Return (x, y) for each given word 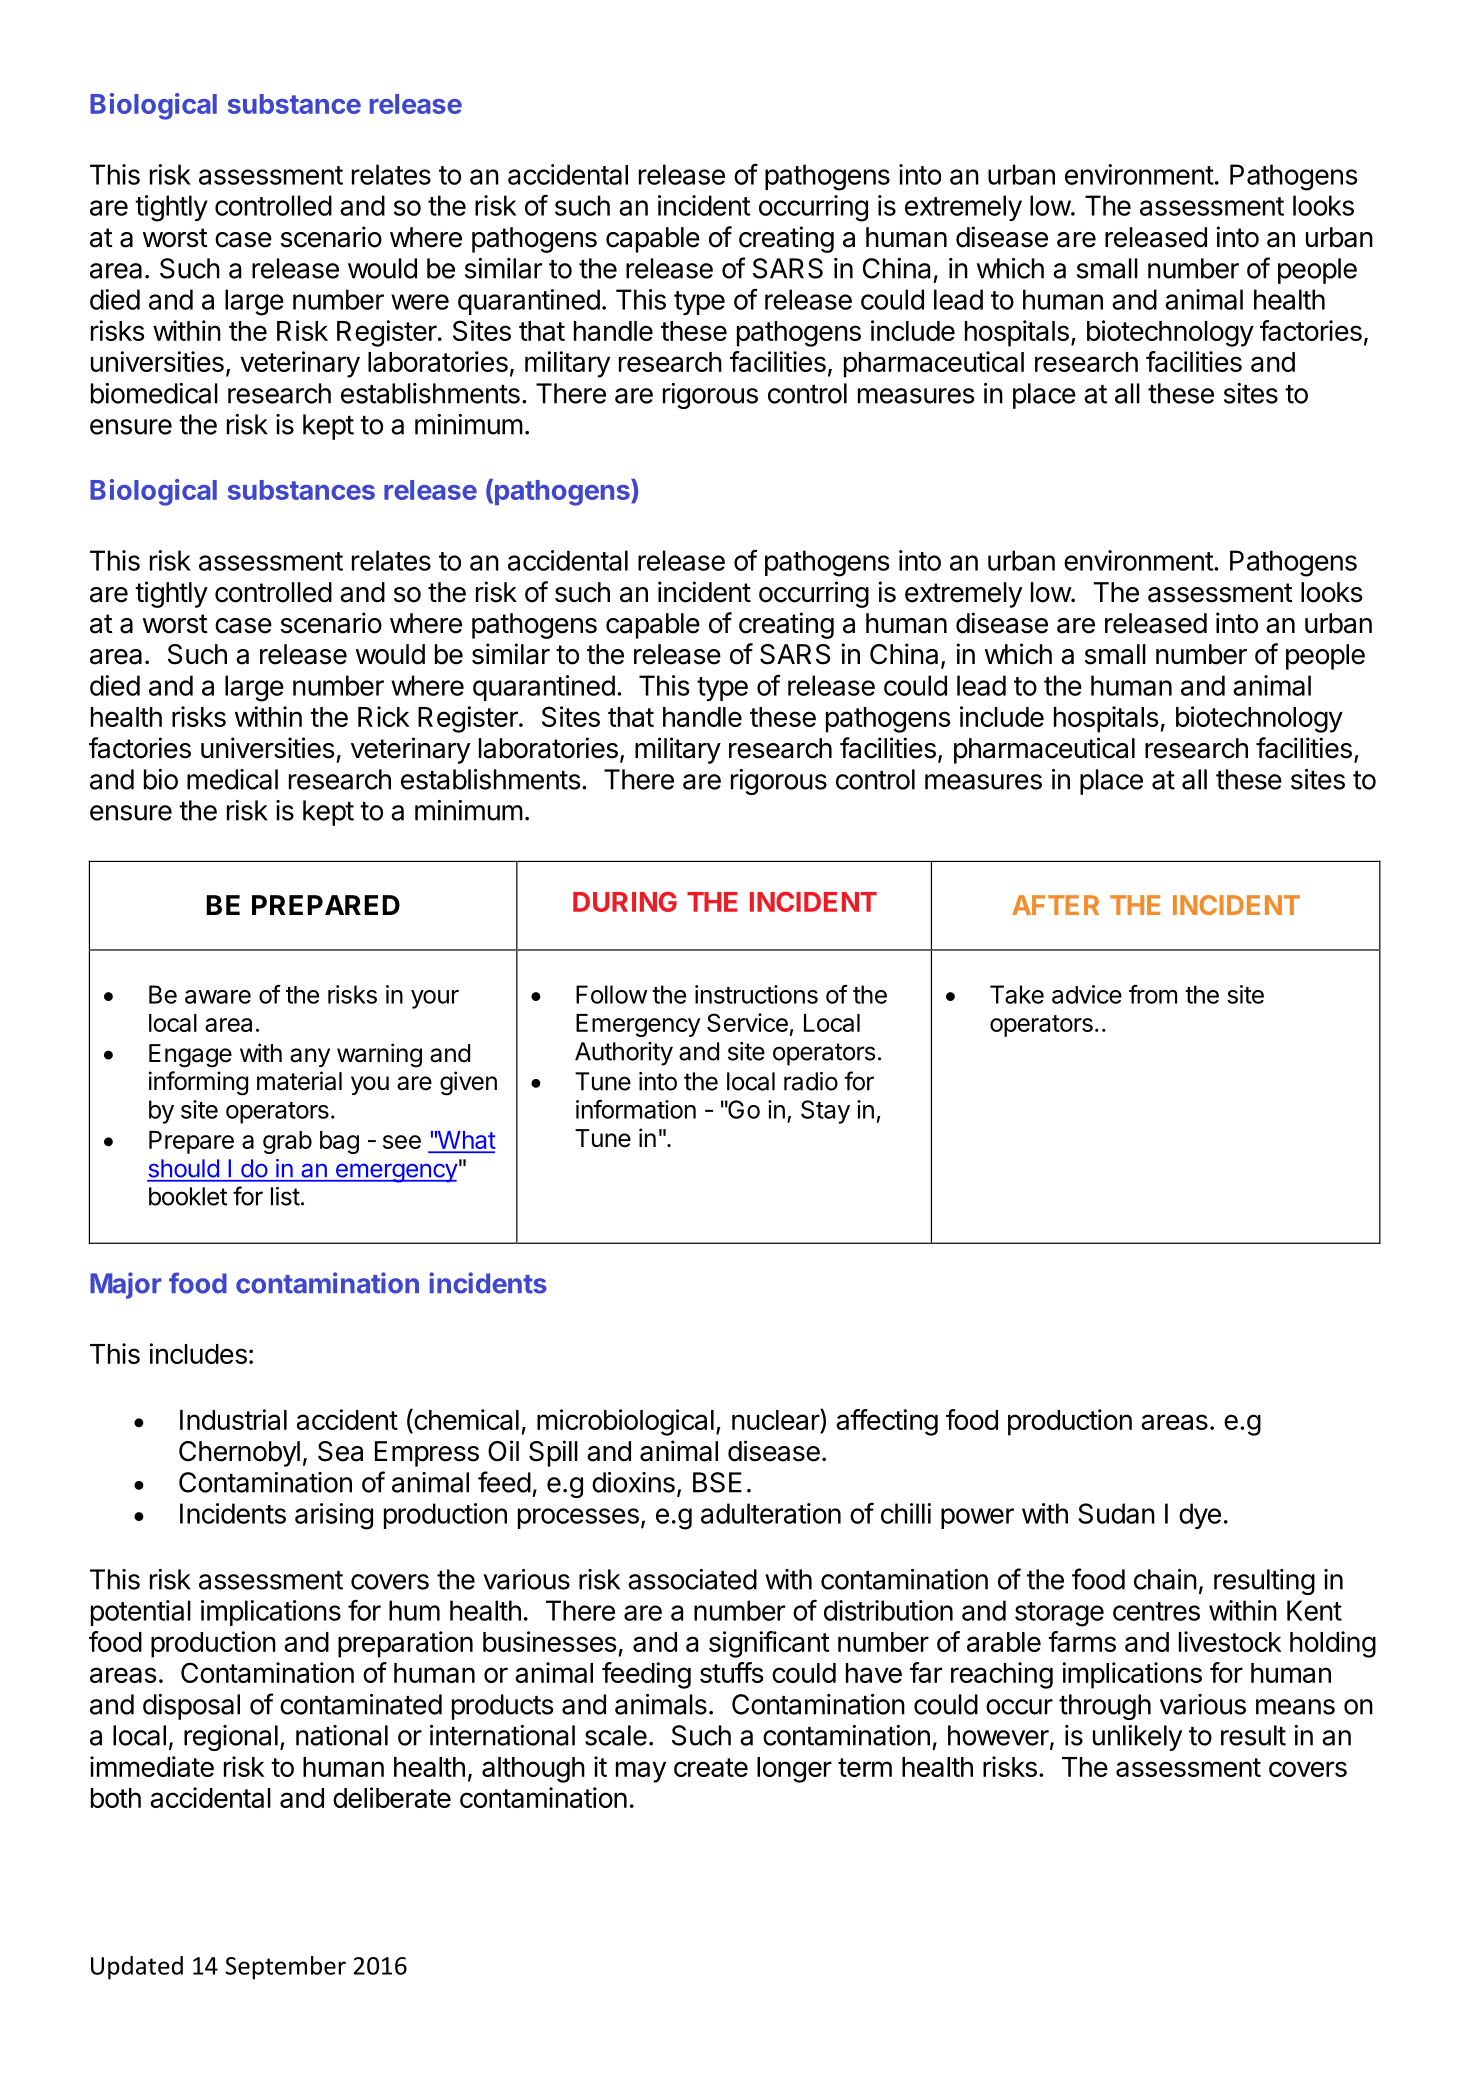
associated (692, 1579)
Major (126, 1285)
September (285, 1968)
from (1153, 994)
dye (1200, 1516)
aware (218, 997)
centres (1156, 1611)
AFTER (1055, 905)
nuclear (776, 1421)
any (310, 1057)
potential (141, 1613)
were (420, 302)
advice (1087, 994)
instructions (756, 994)
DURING (625, 902)
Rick (384, 716)
